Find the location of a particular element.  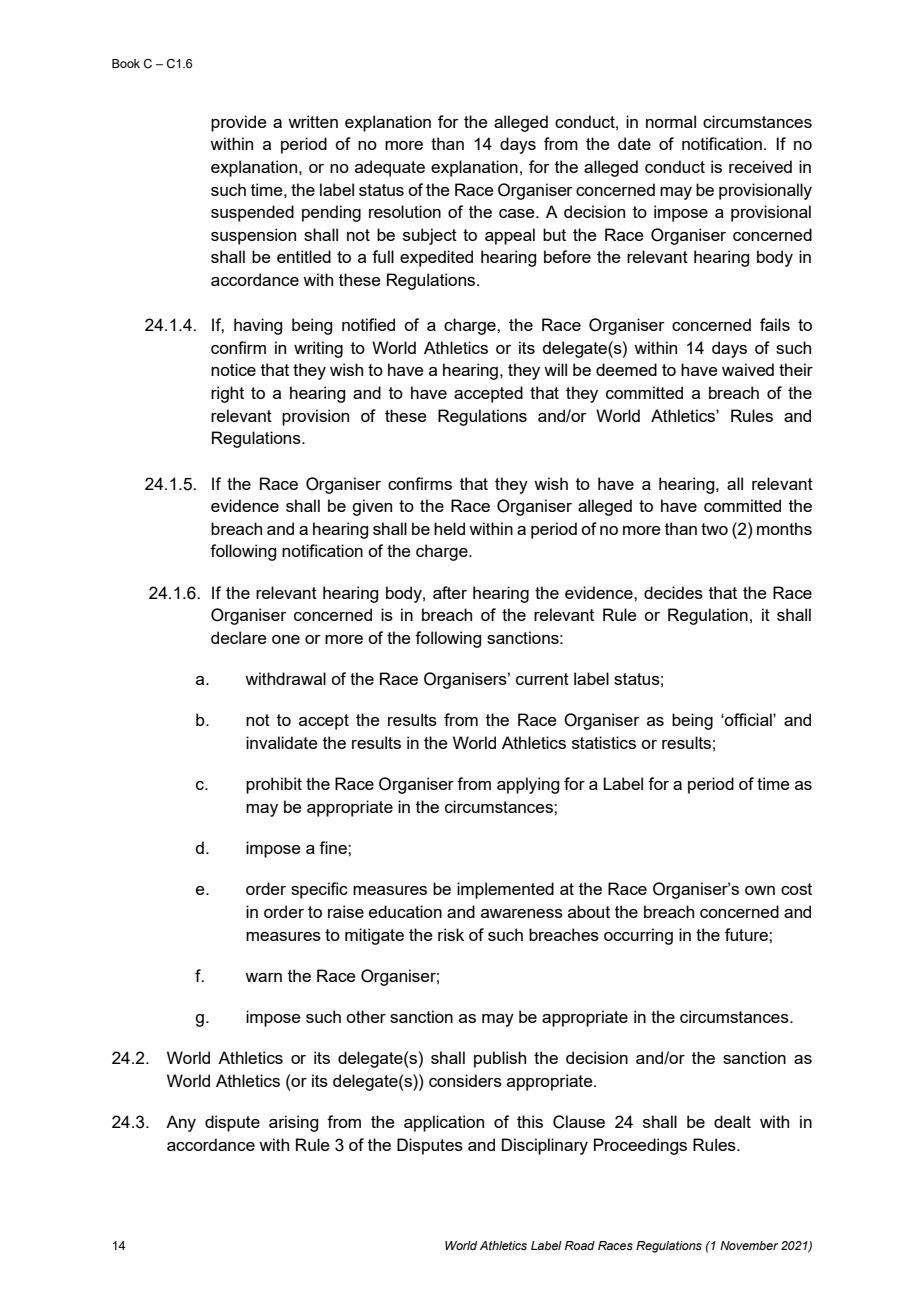

risk is located at coordinates (451, 934).
